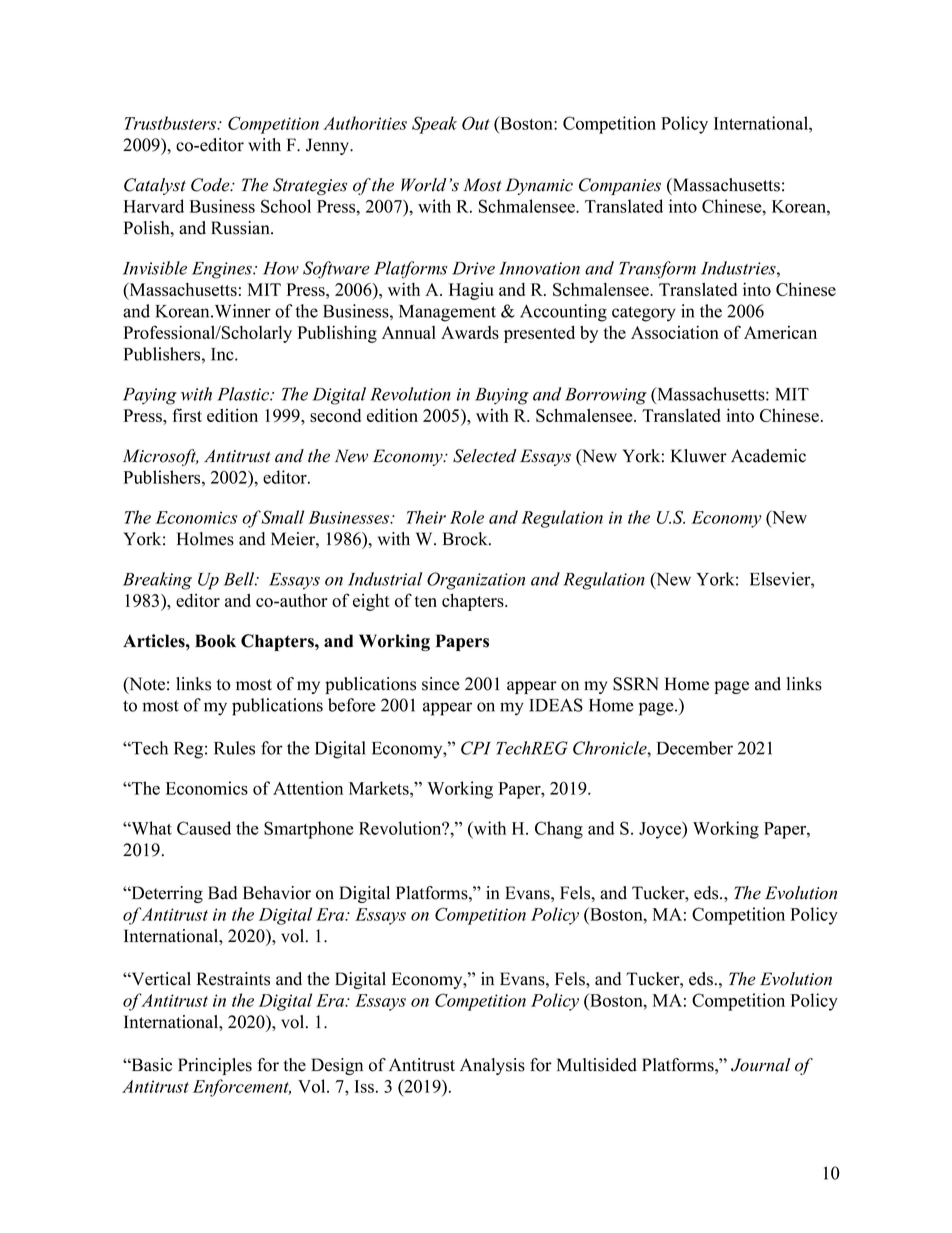 The image size is (952, 1233). I want to click on Analysis, so click(492, 1066).
